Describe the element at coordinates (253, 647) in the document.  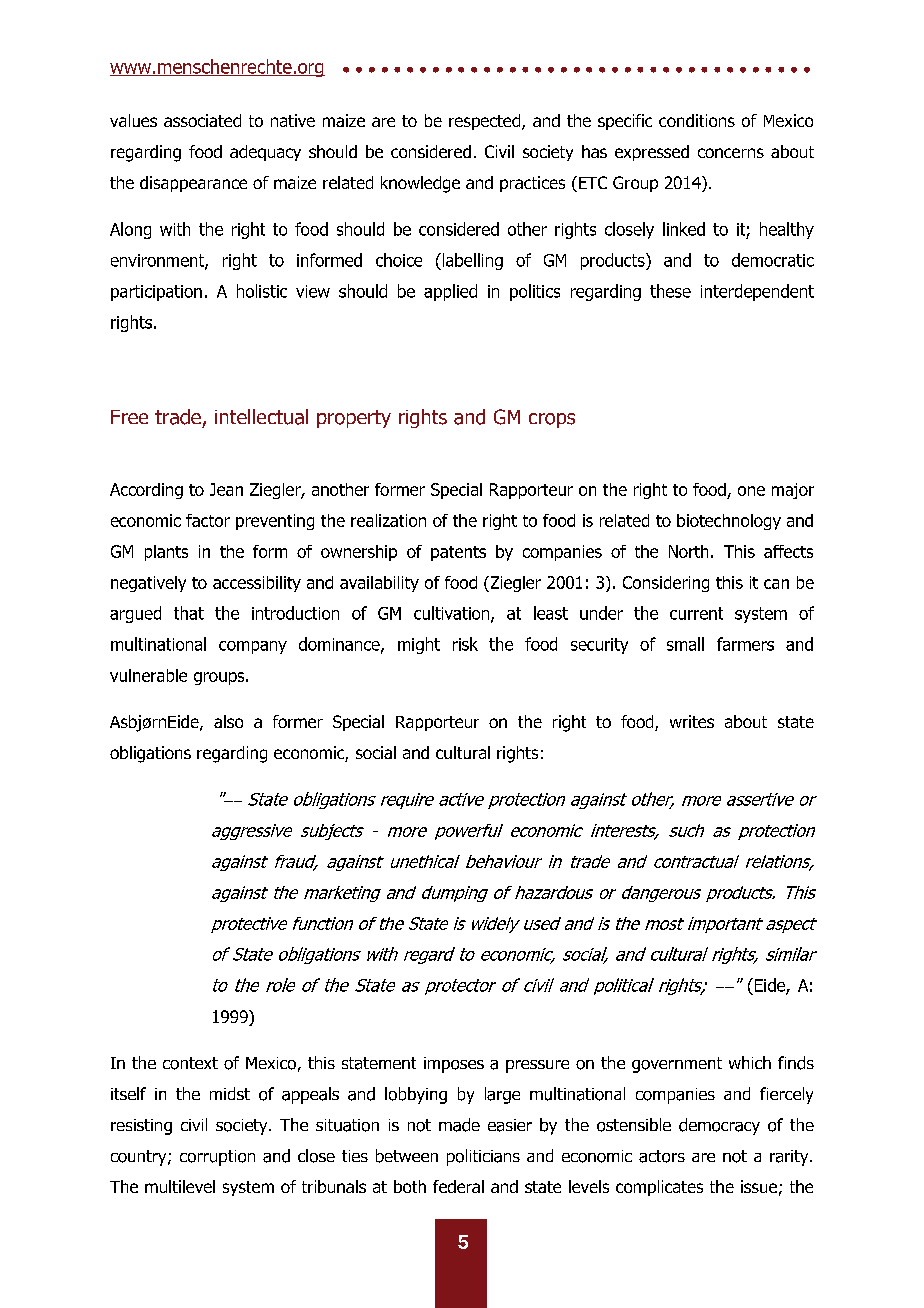
I see `company` at that location.
